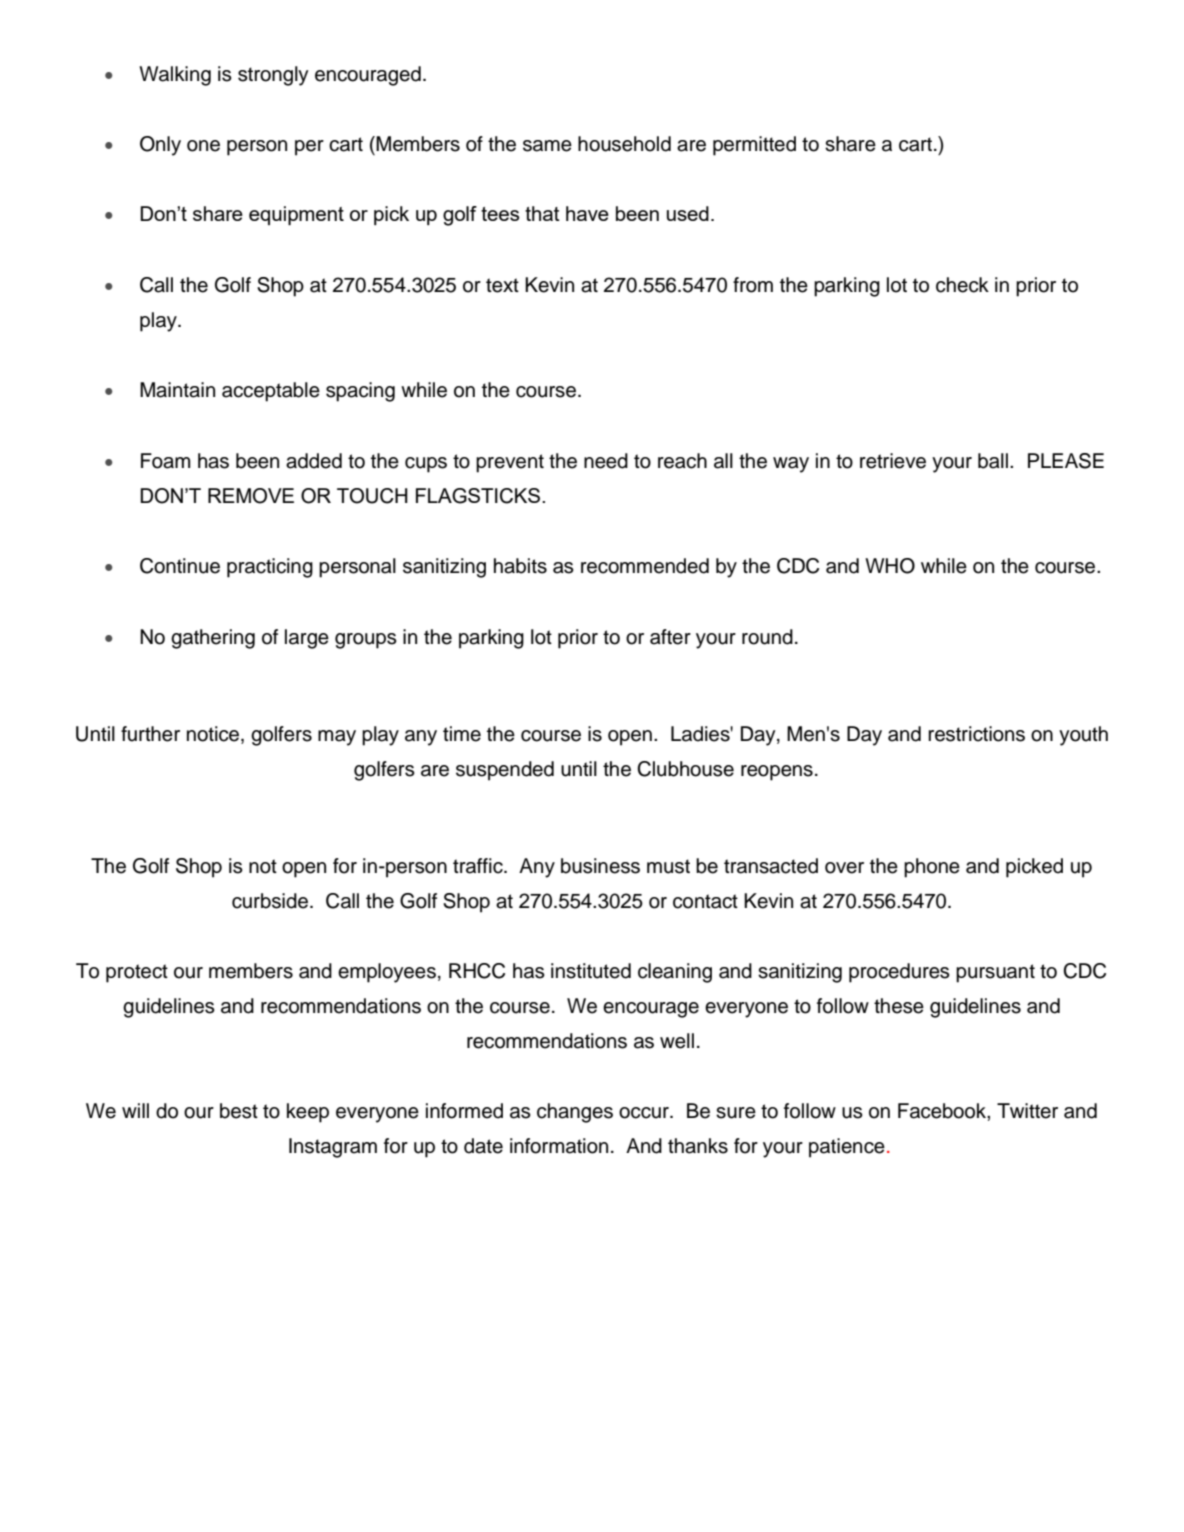  Describe the element at coordinates (273, 76) in the document. I see `strongly` at that location.
